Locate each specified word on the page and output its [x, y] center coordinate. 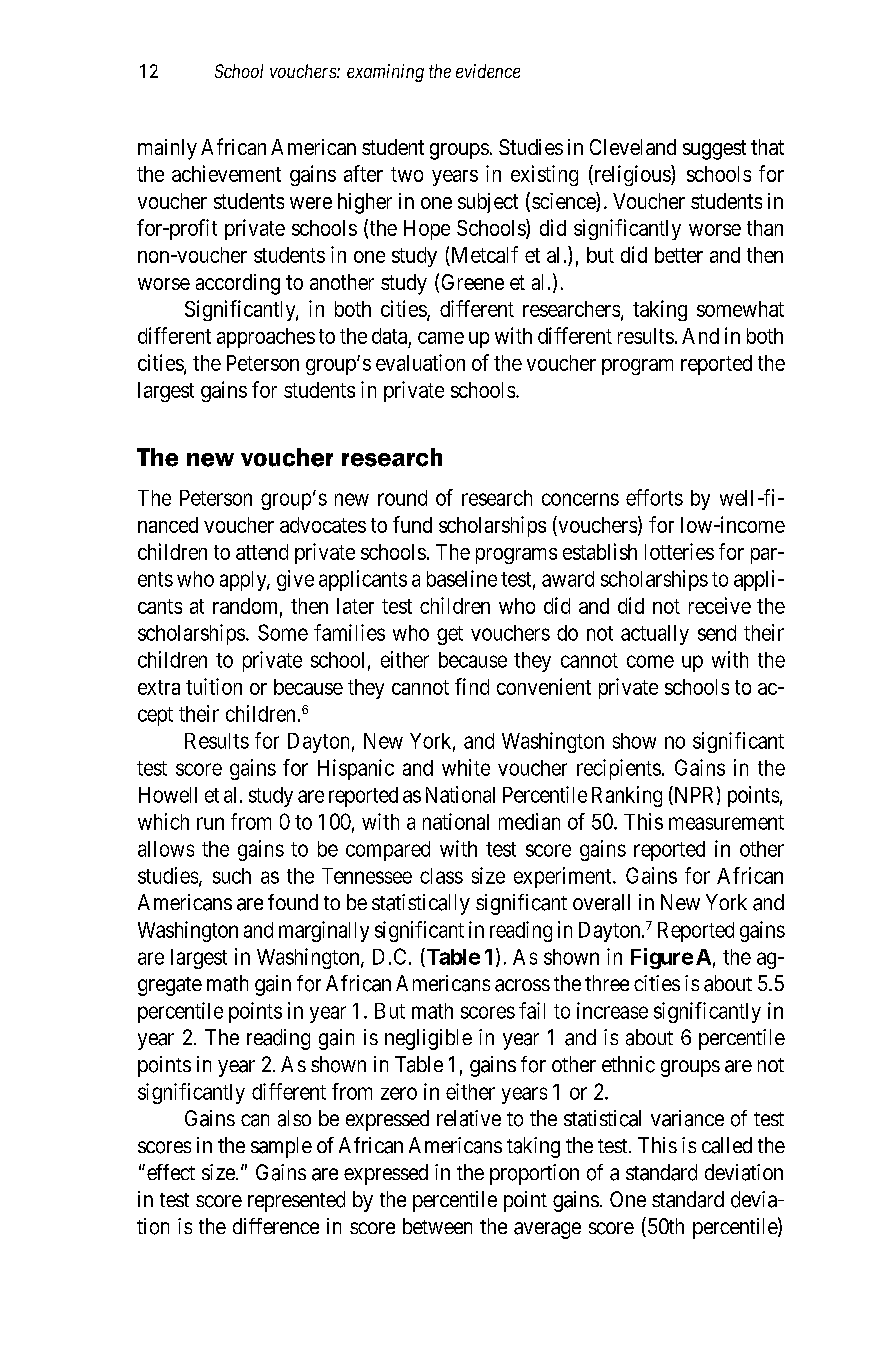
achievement [226, 173]
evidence [488, 71]
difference [276, 1226]
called [727, 1145]
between [437, 1226]
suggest [714, 150]
